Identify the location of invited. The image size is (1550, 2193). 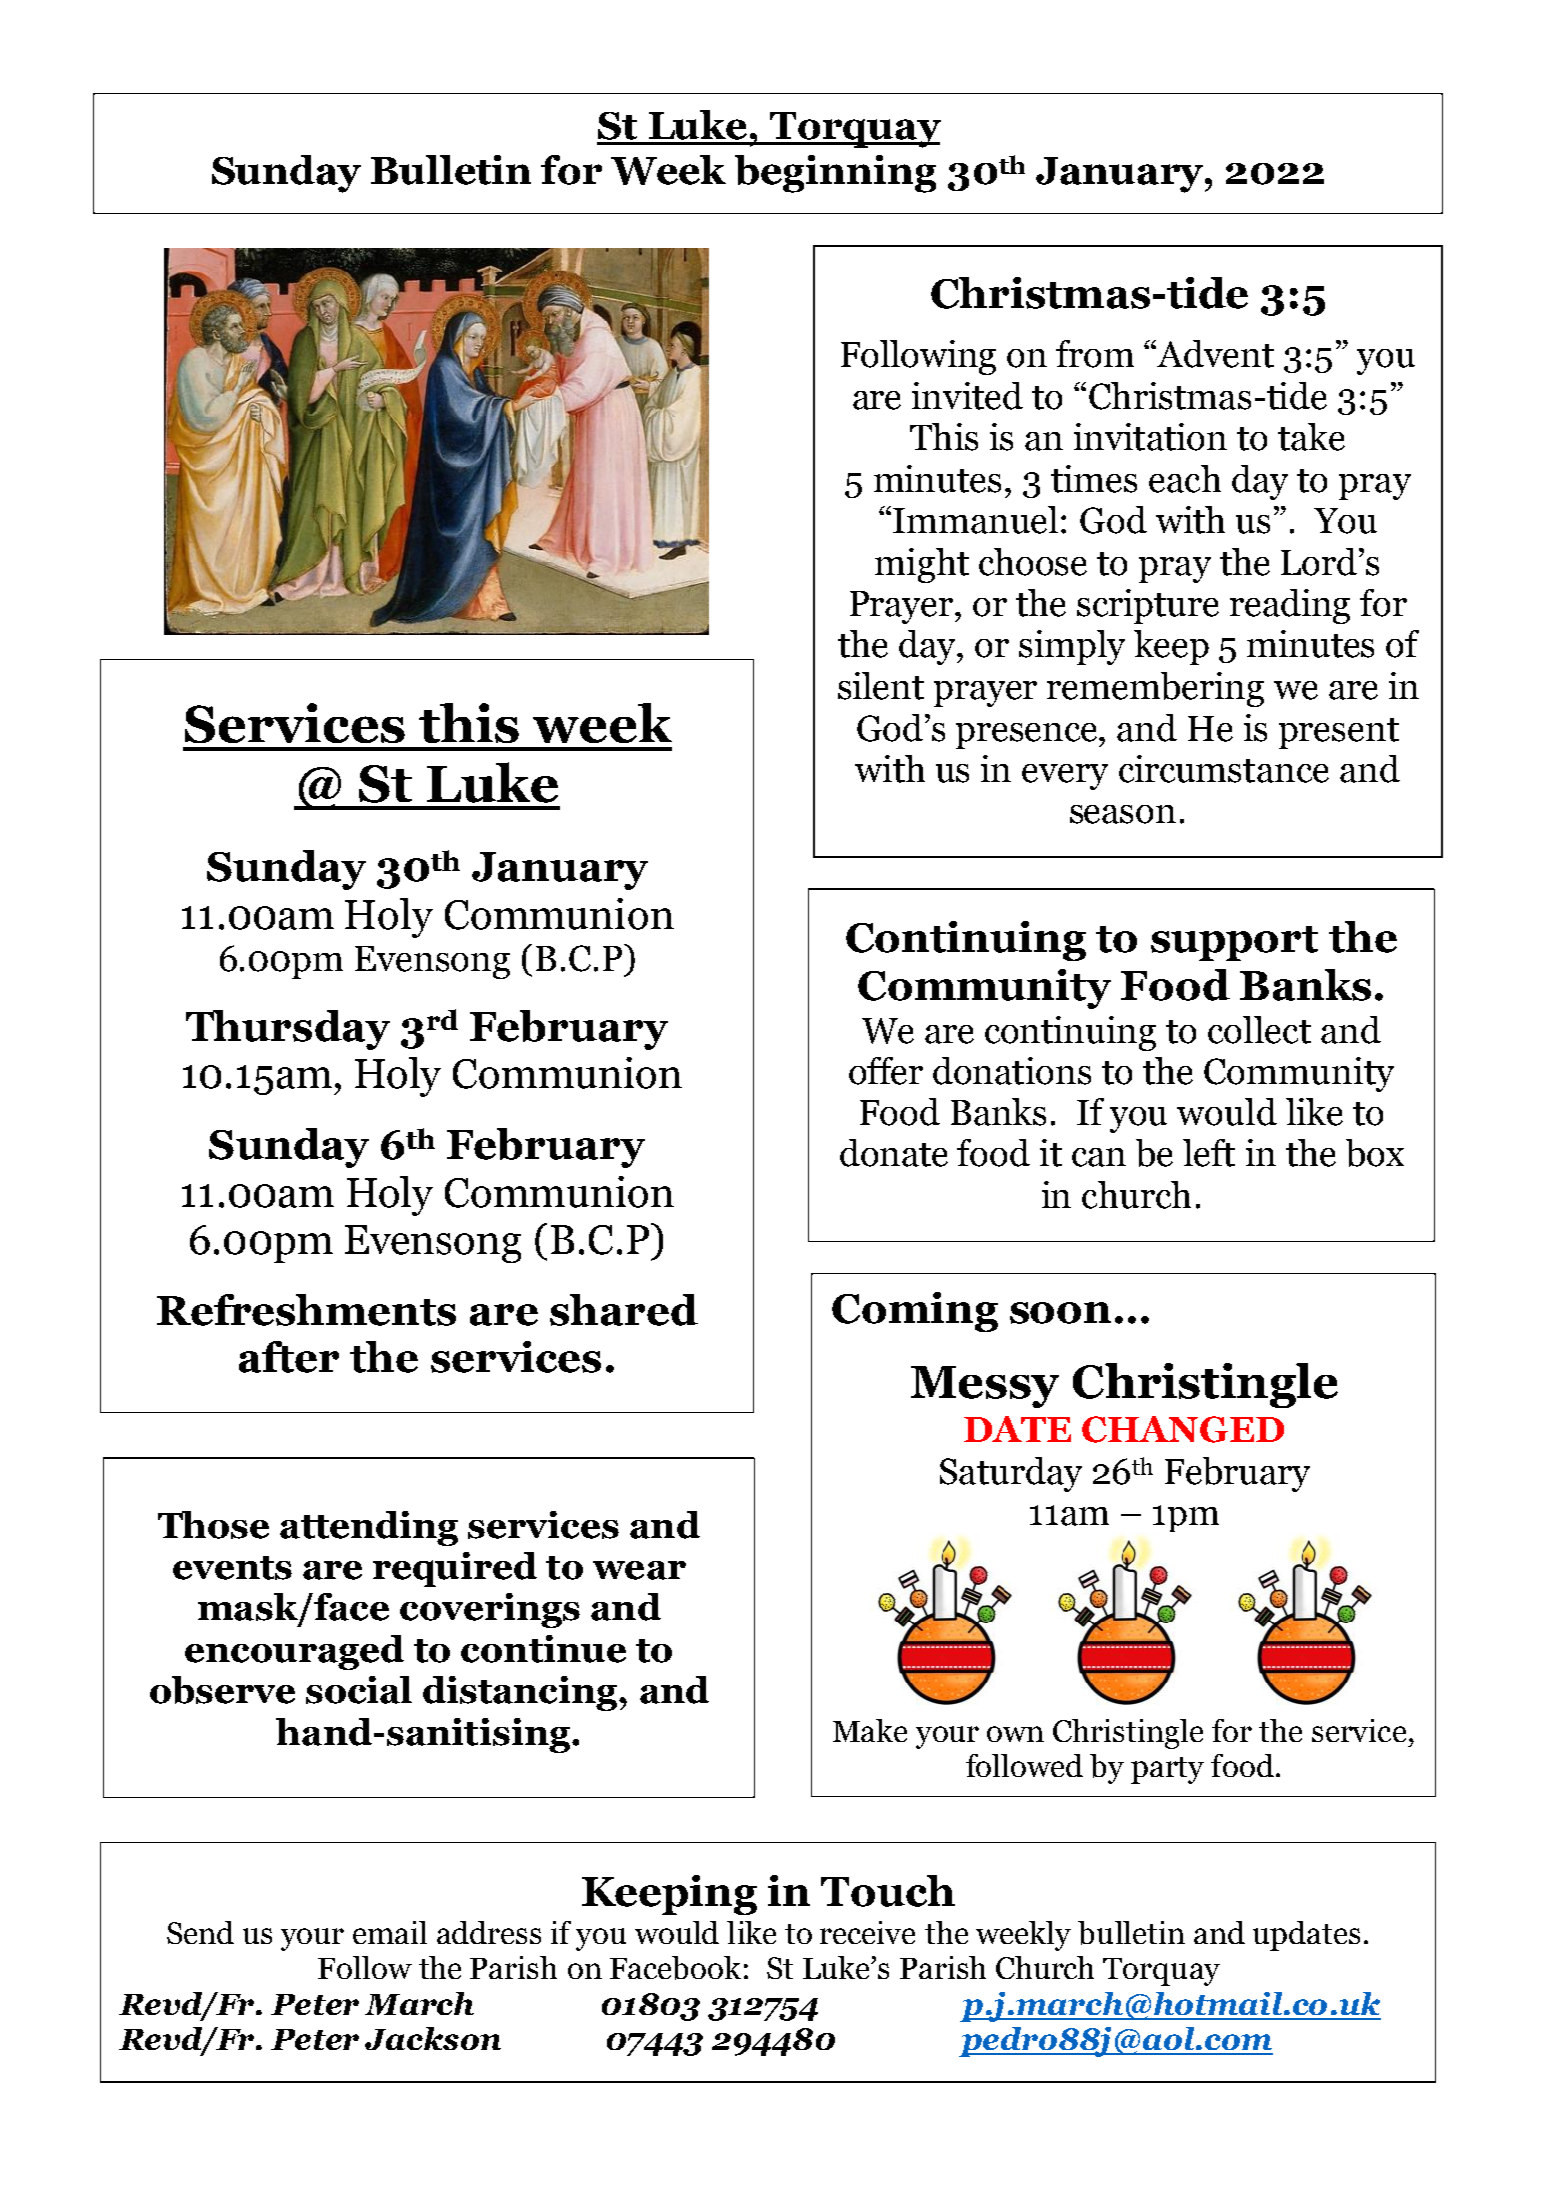
(967, 396).
